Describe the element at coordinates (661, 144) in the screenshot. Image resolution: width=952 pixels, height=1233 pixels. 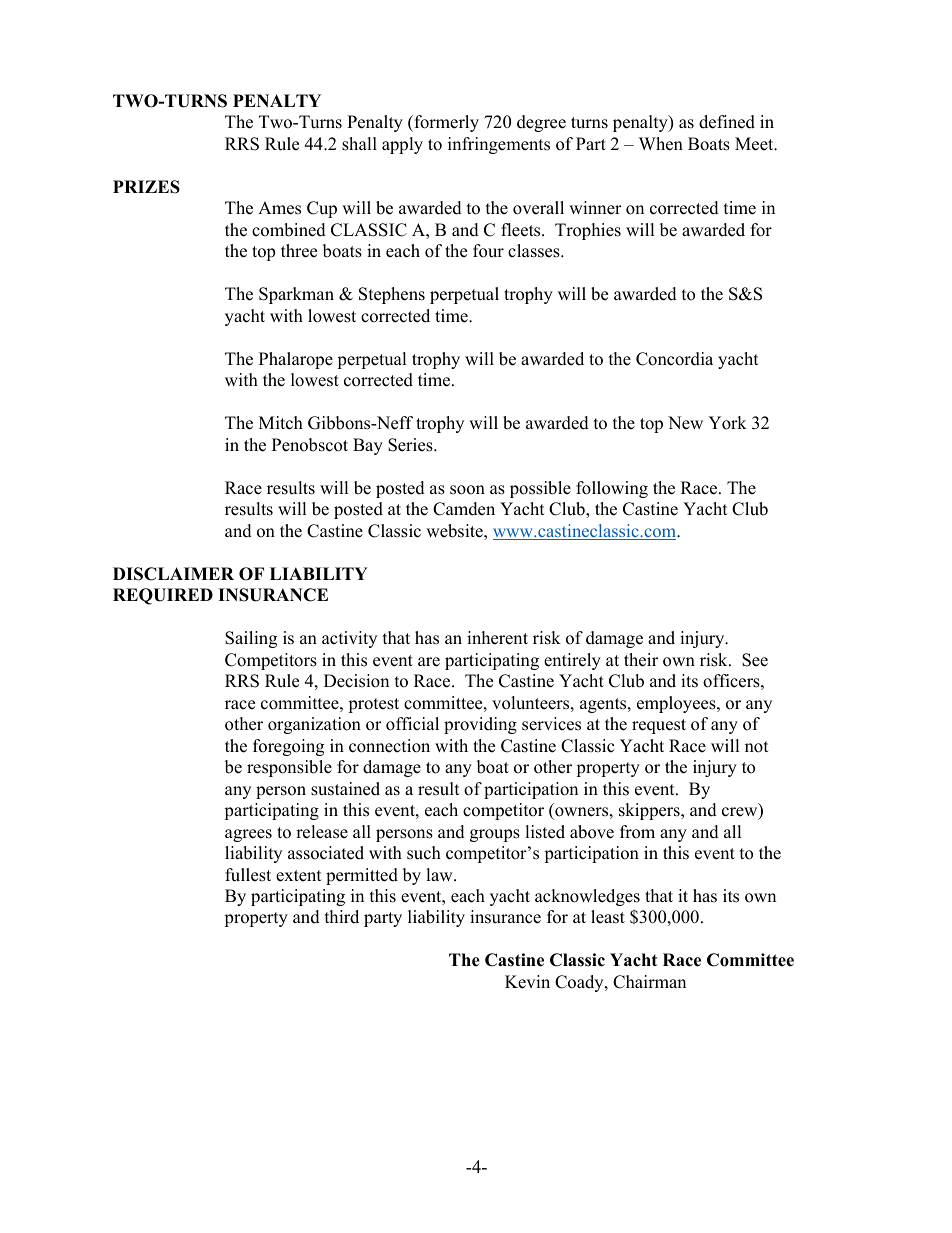
I see `When` at that location.
